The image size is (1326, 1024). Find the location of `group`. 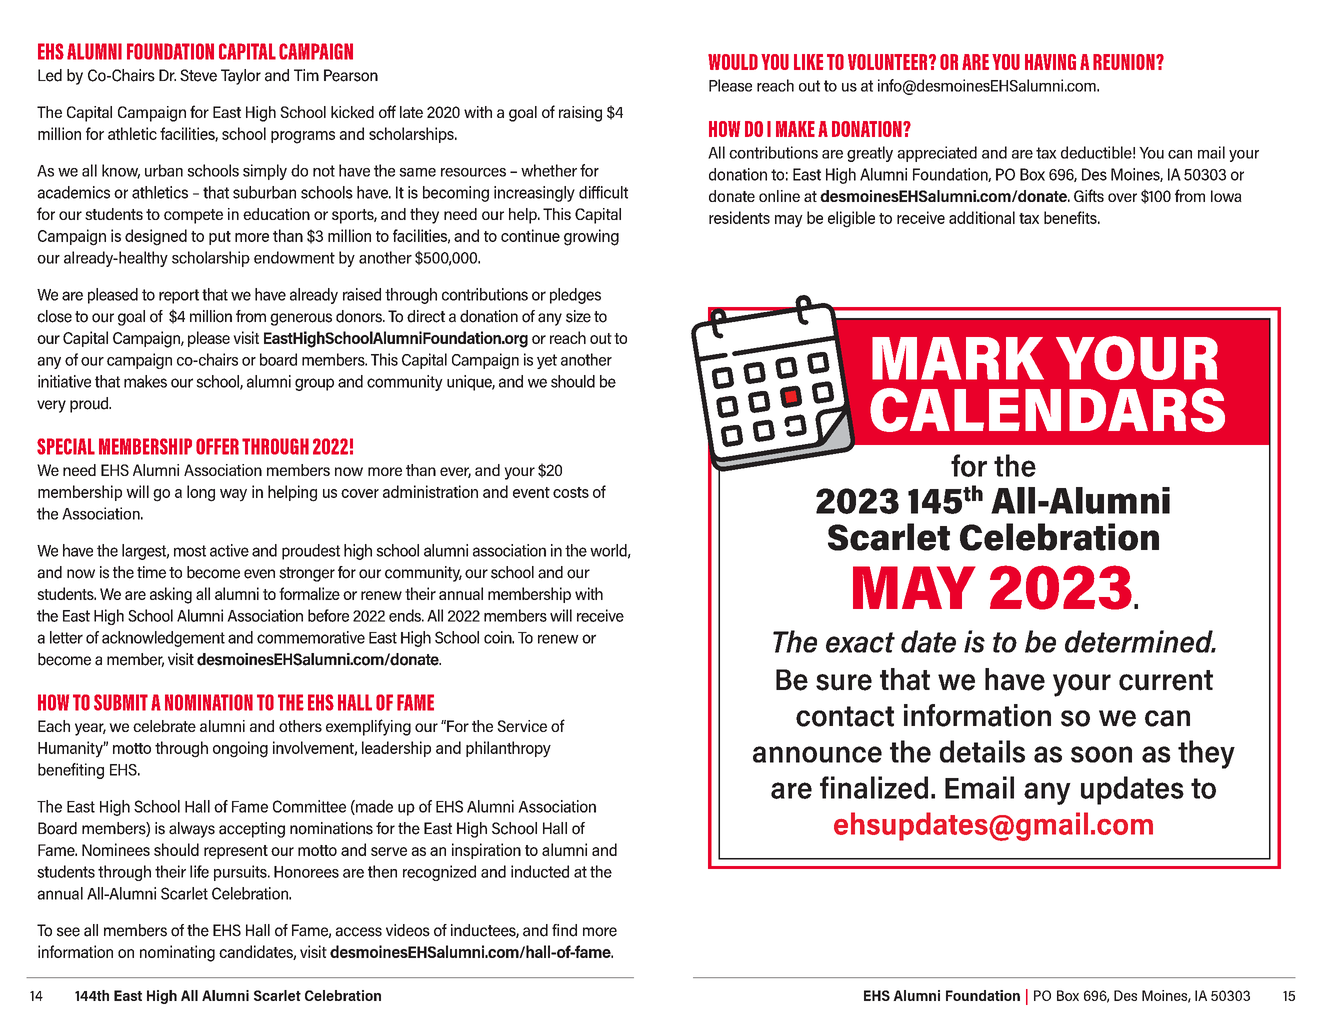

group is located at coordinates (314, 384).
